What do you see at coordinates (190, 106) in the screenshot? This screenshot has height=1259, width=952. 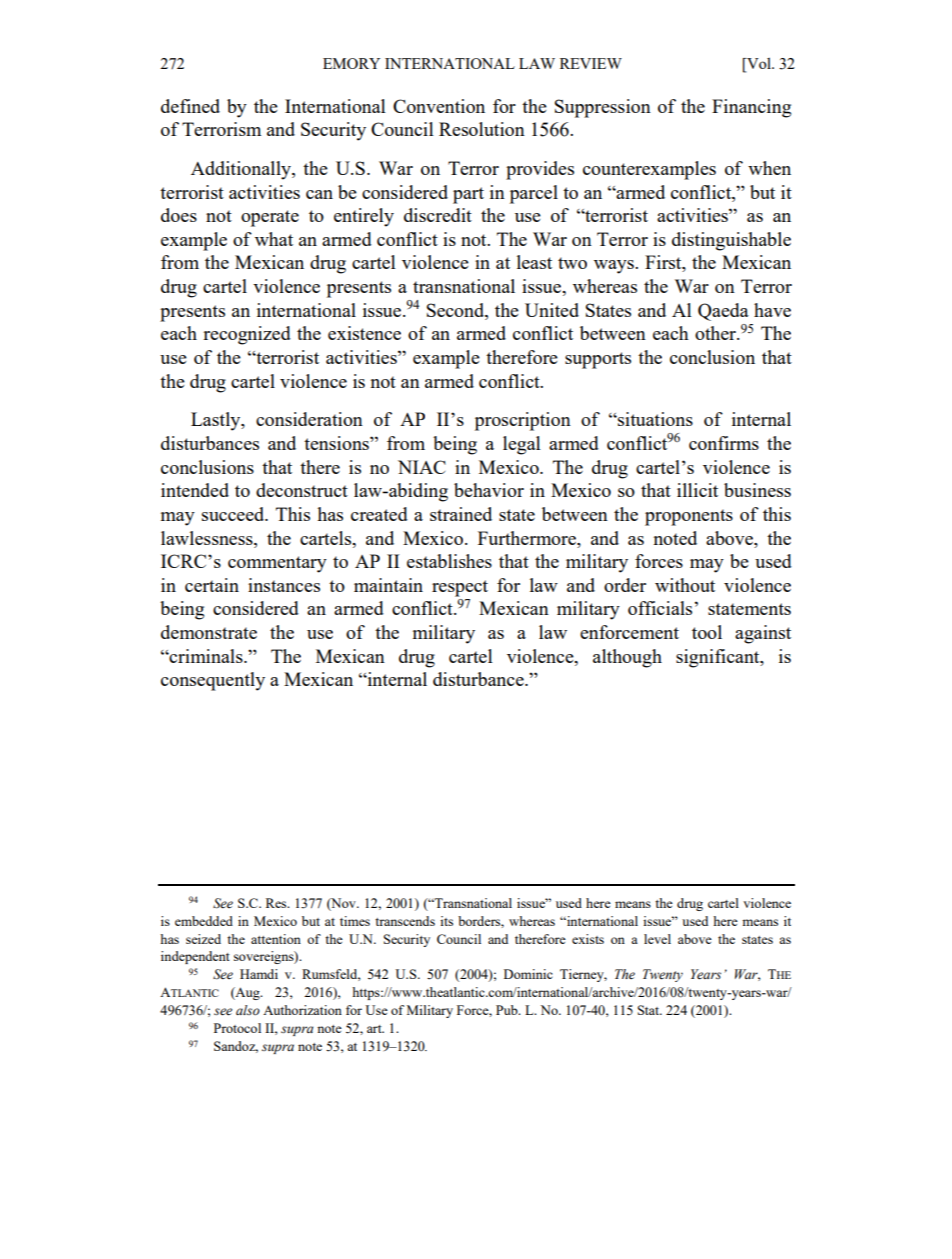 I see `defined` at bounding box center [190, 106].
